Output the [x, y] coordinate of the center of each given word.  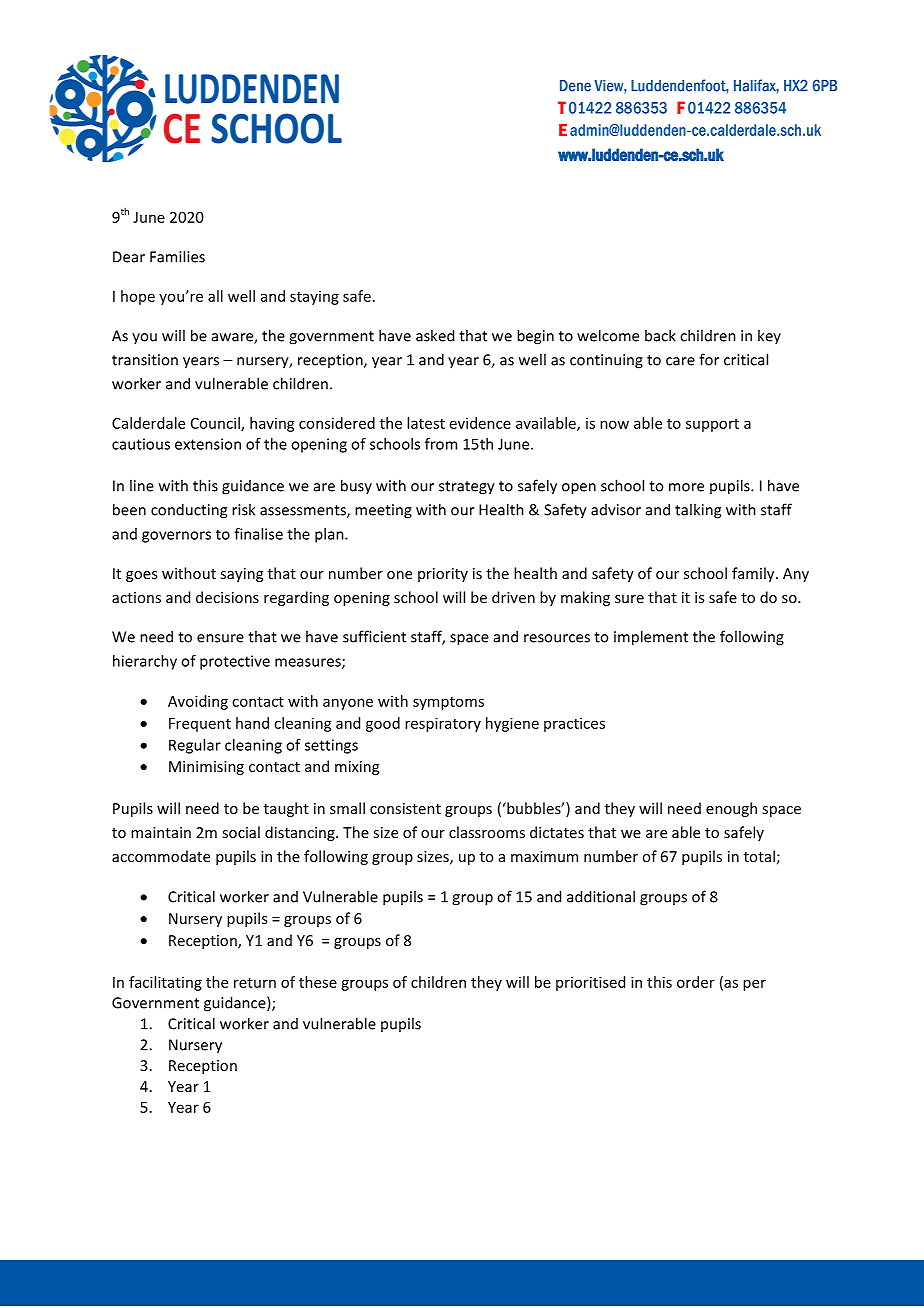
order [696, 982]
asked [435, 335]
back [660, 335]
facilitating [165, 983]
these [318, 982]
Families [177, 256]
